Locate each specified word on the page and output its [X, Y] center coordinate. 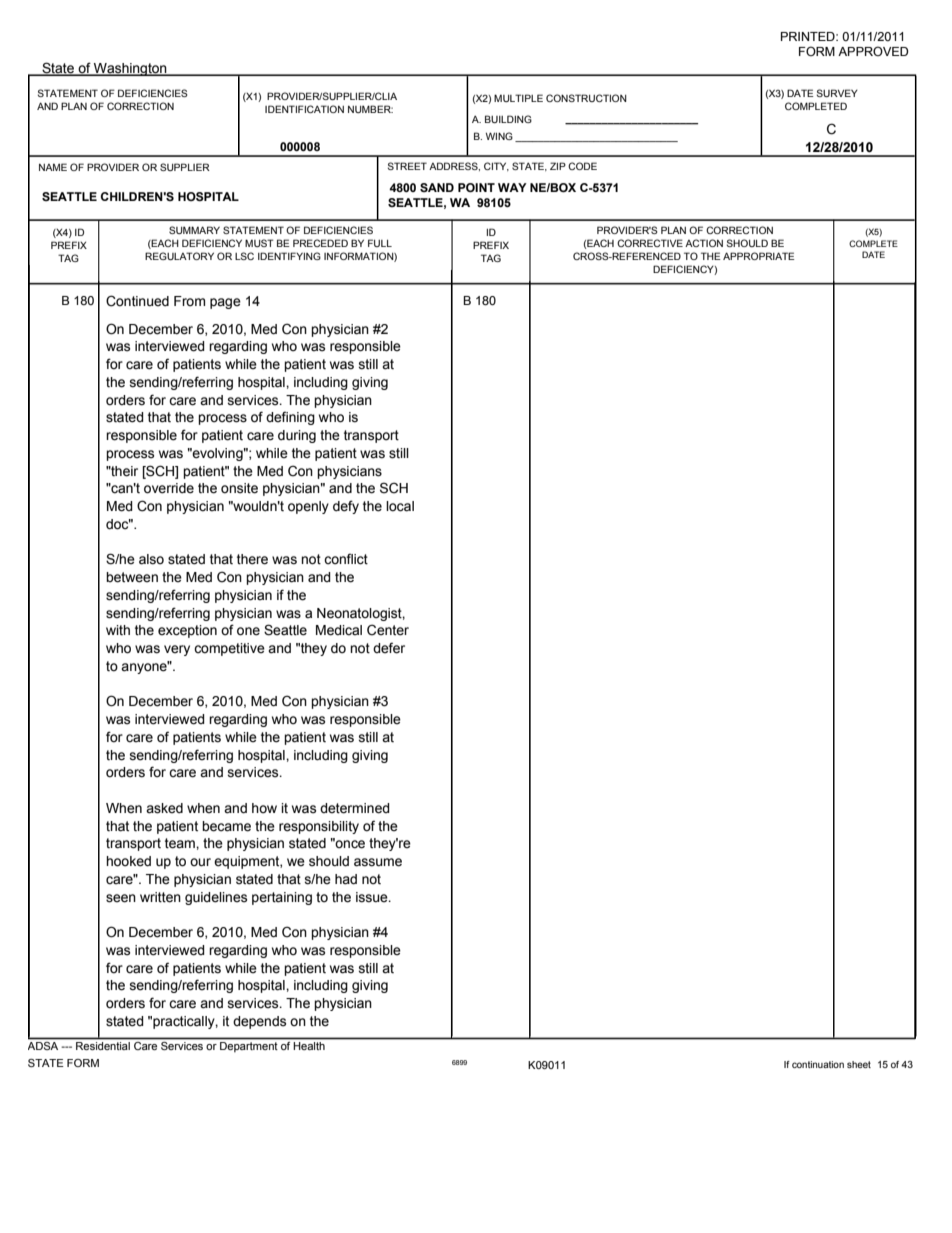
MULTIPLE [518, 98]
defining [290, 418]
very [177, 650]
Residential [103, 1046]
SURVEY [837, 93]
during [297, 436]
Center [388, 630]
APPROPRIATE [759, 256]
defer [389, 648]
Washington [130, 69]
